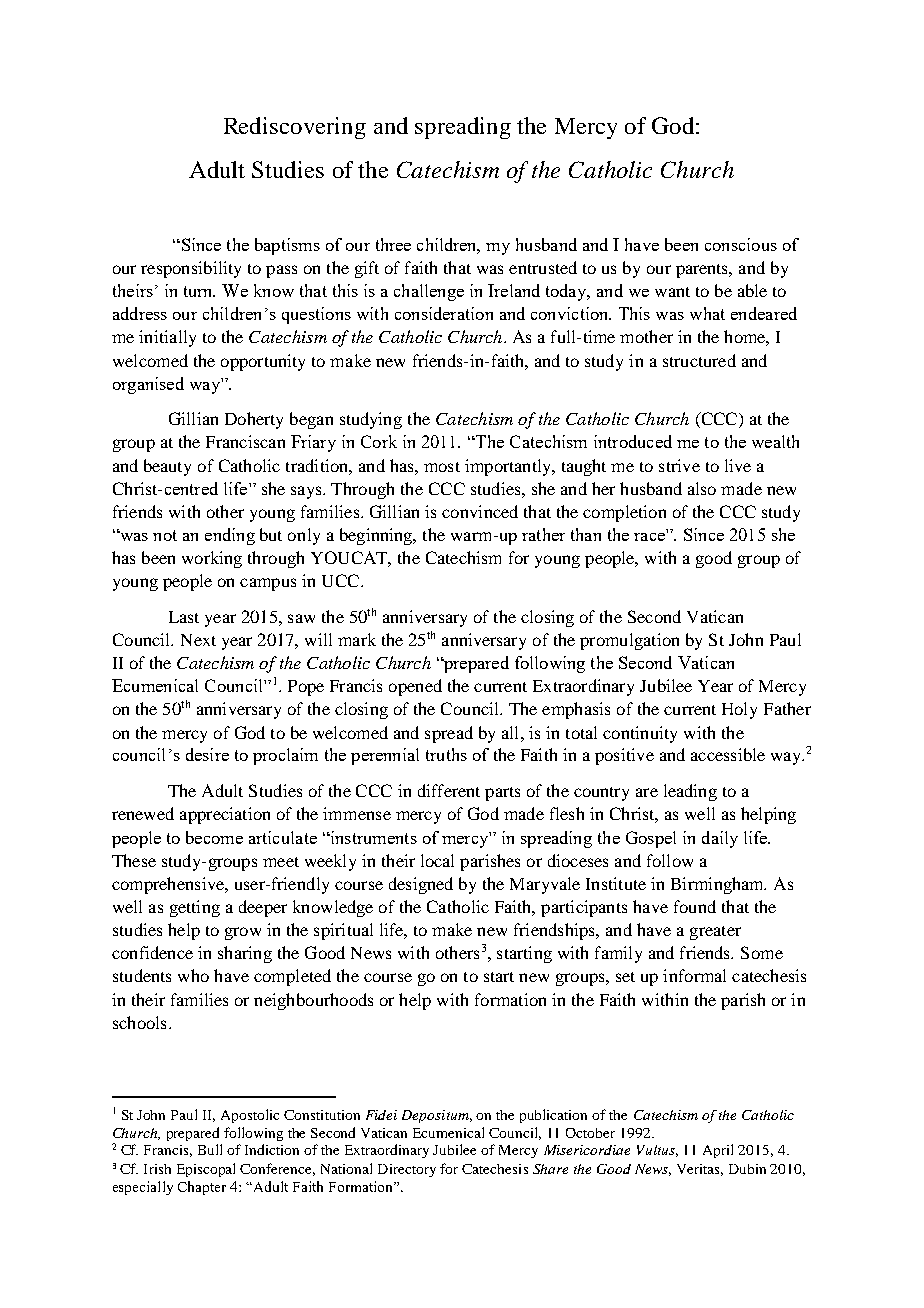 This page has height=1308, width=924. I want to click on conscious, so click(741, 244).
